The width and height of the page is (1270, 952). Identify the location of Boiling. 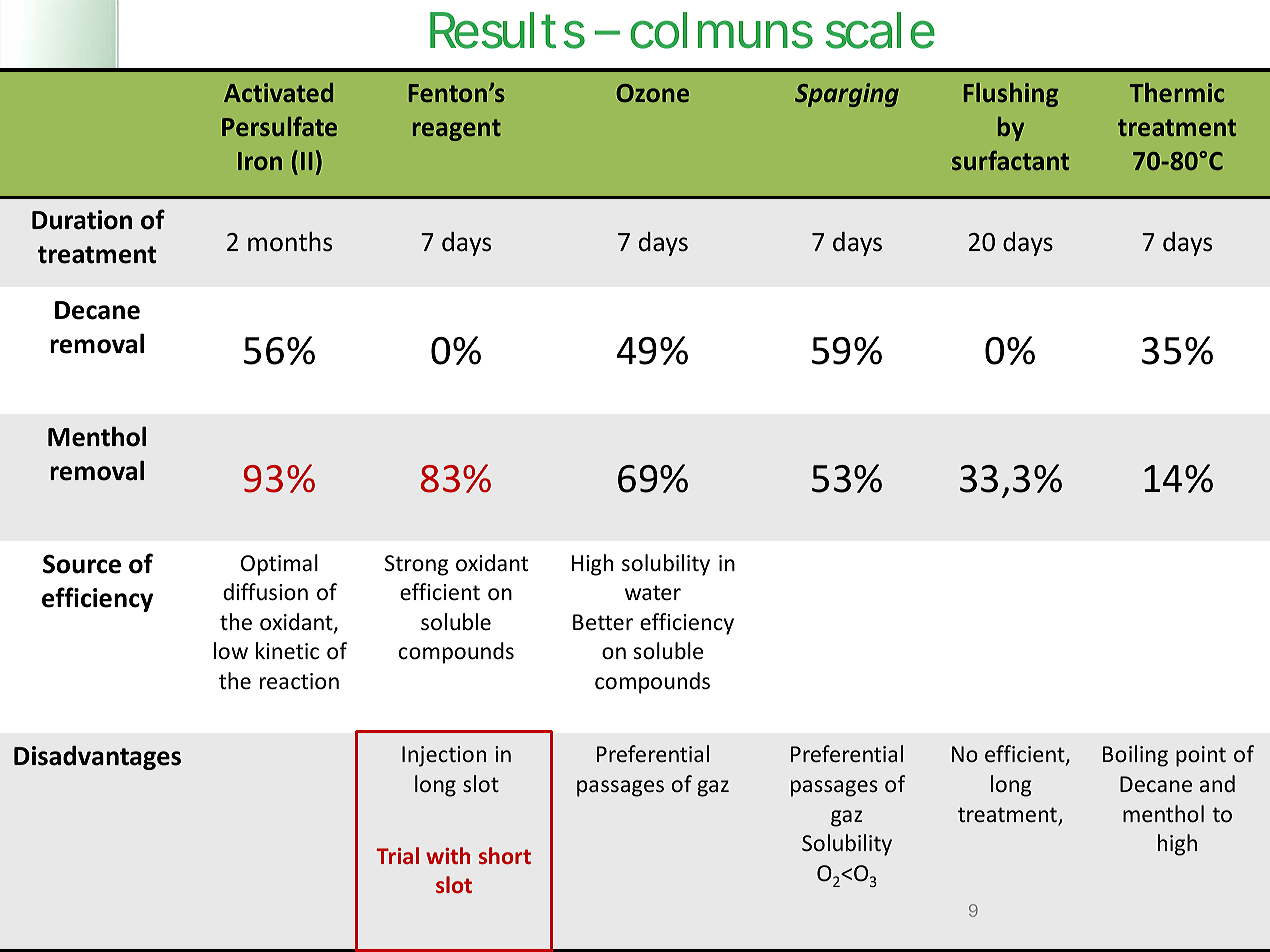
(1135, 756).
